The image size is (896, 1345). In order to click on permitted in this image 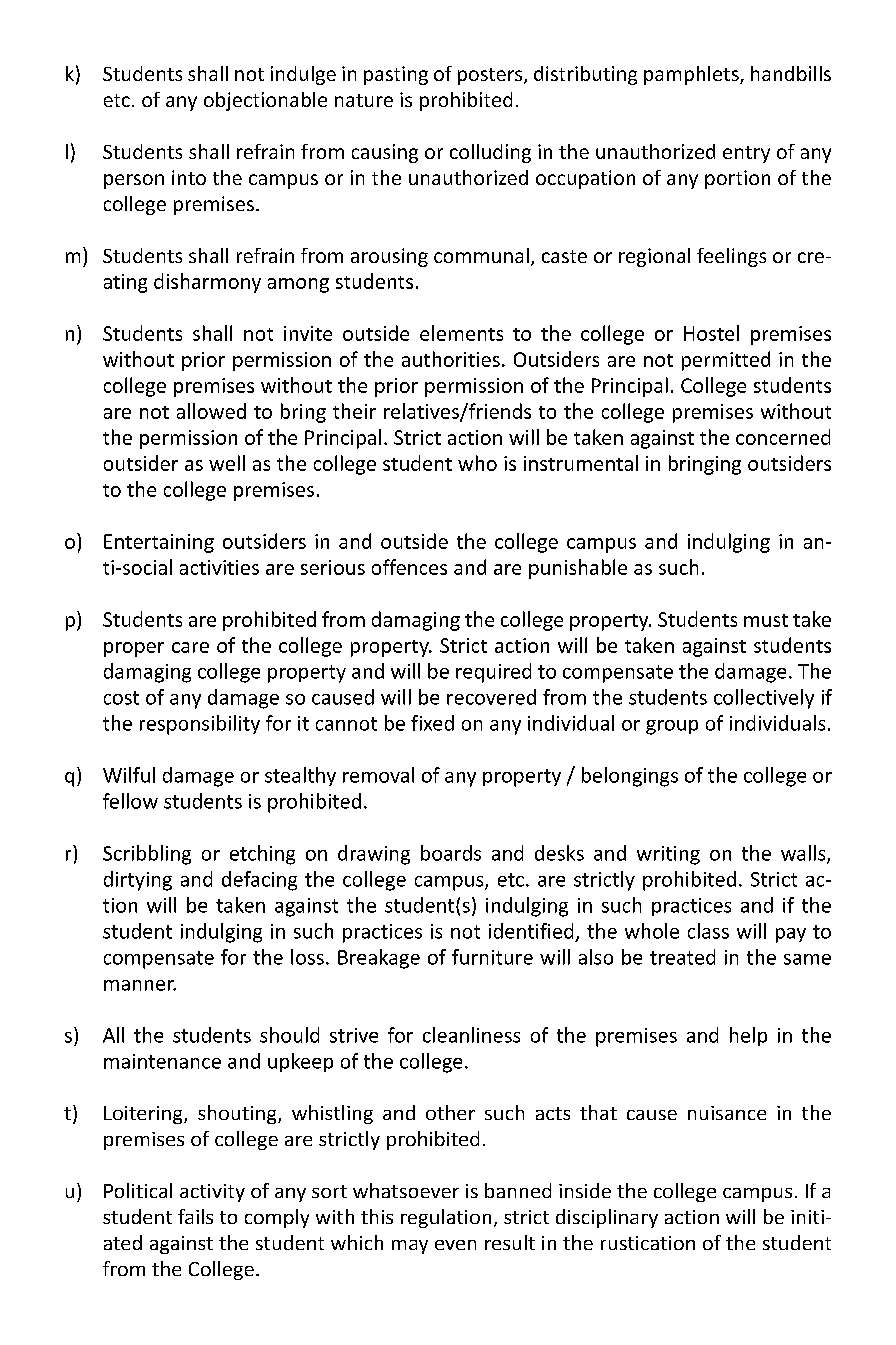, I will do `click(726, 361)`.
